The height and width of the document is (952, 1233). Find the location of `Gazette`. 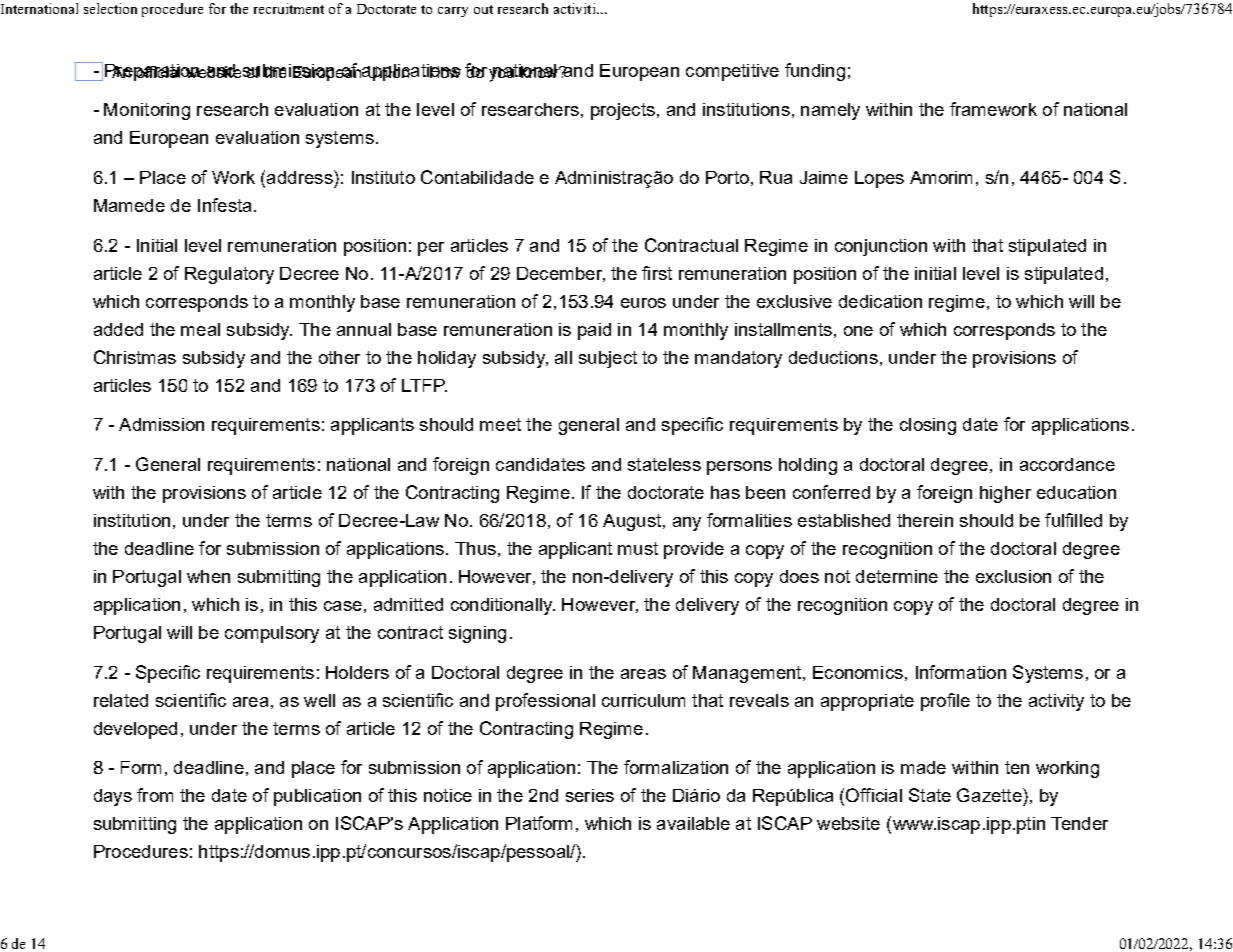

Gazette is located at coordinates (990, 795).
